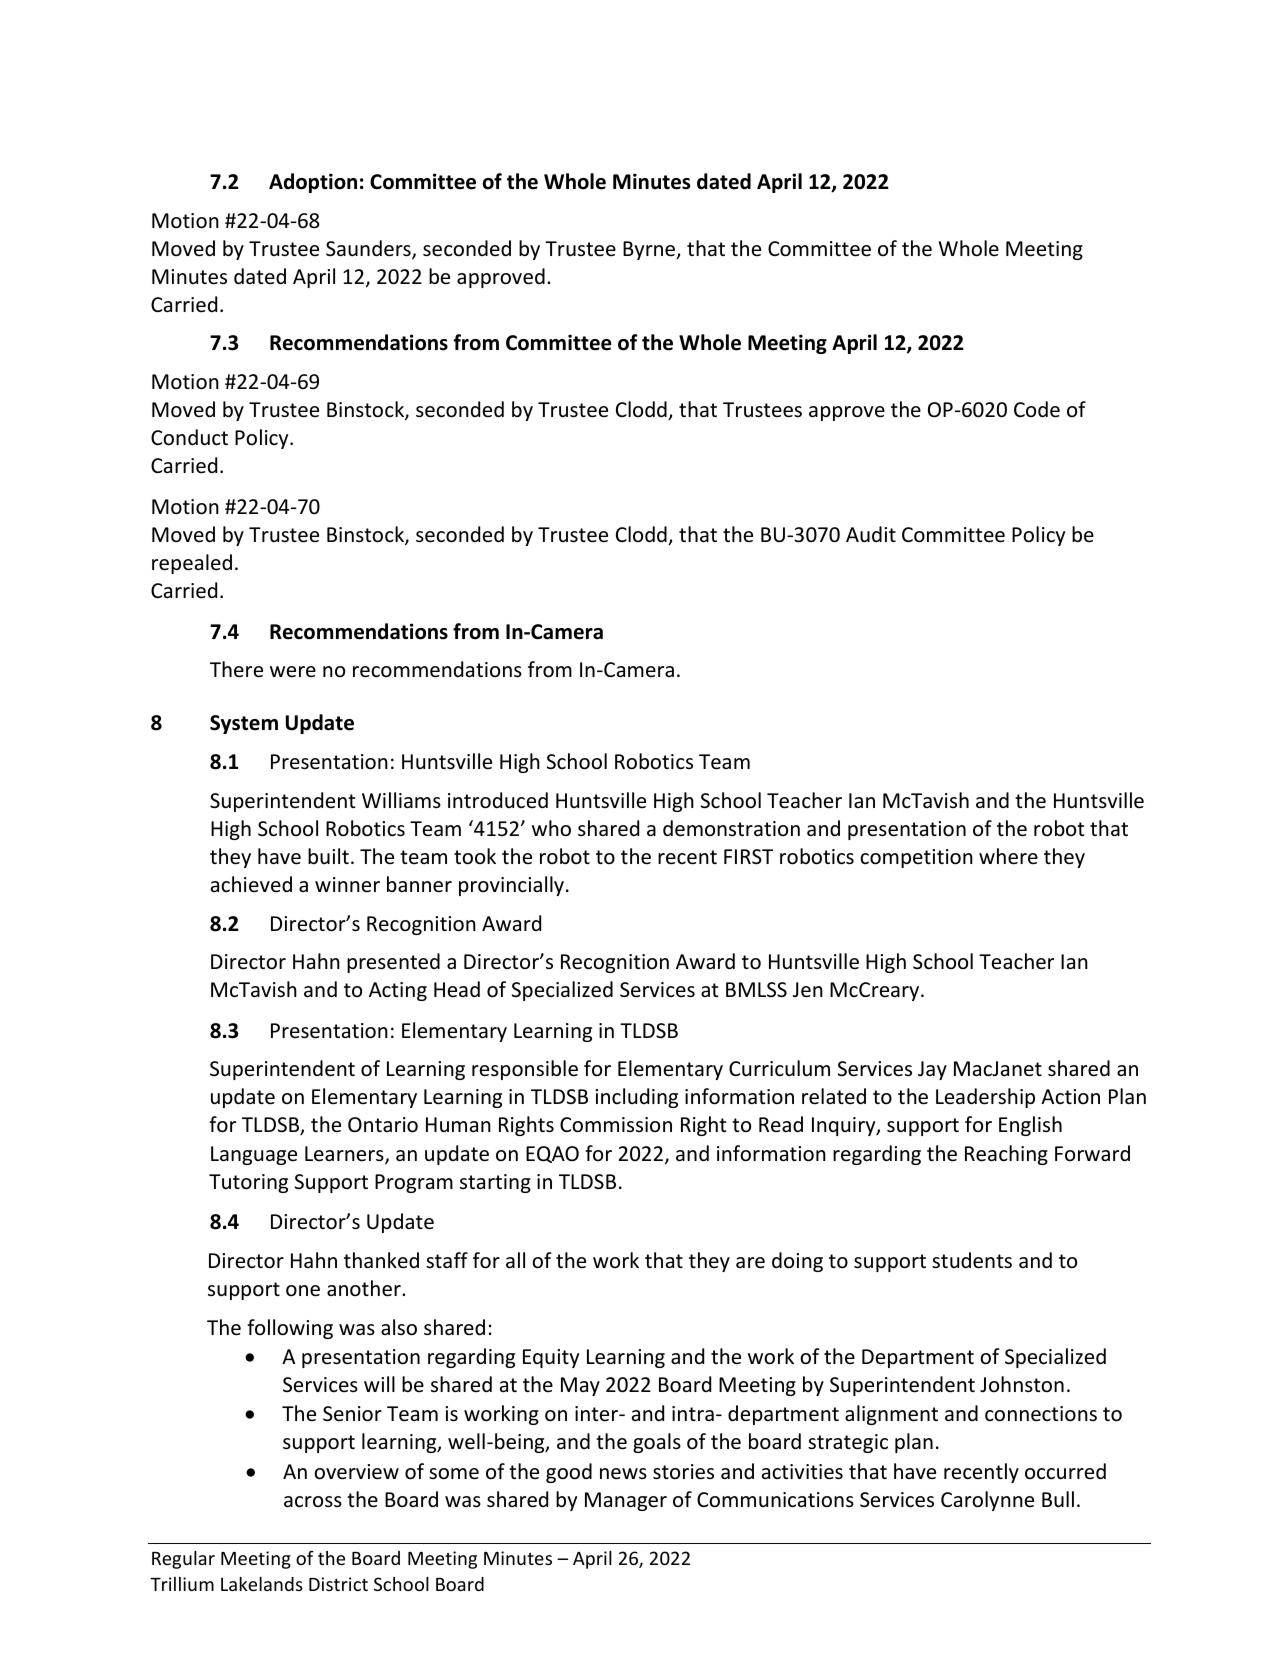 The width and height of the image is (1280, 1657). Describe the element at coordinates (313, 183) in the image. I see `Adoption` at that location.
